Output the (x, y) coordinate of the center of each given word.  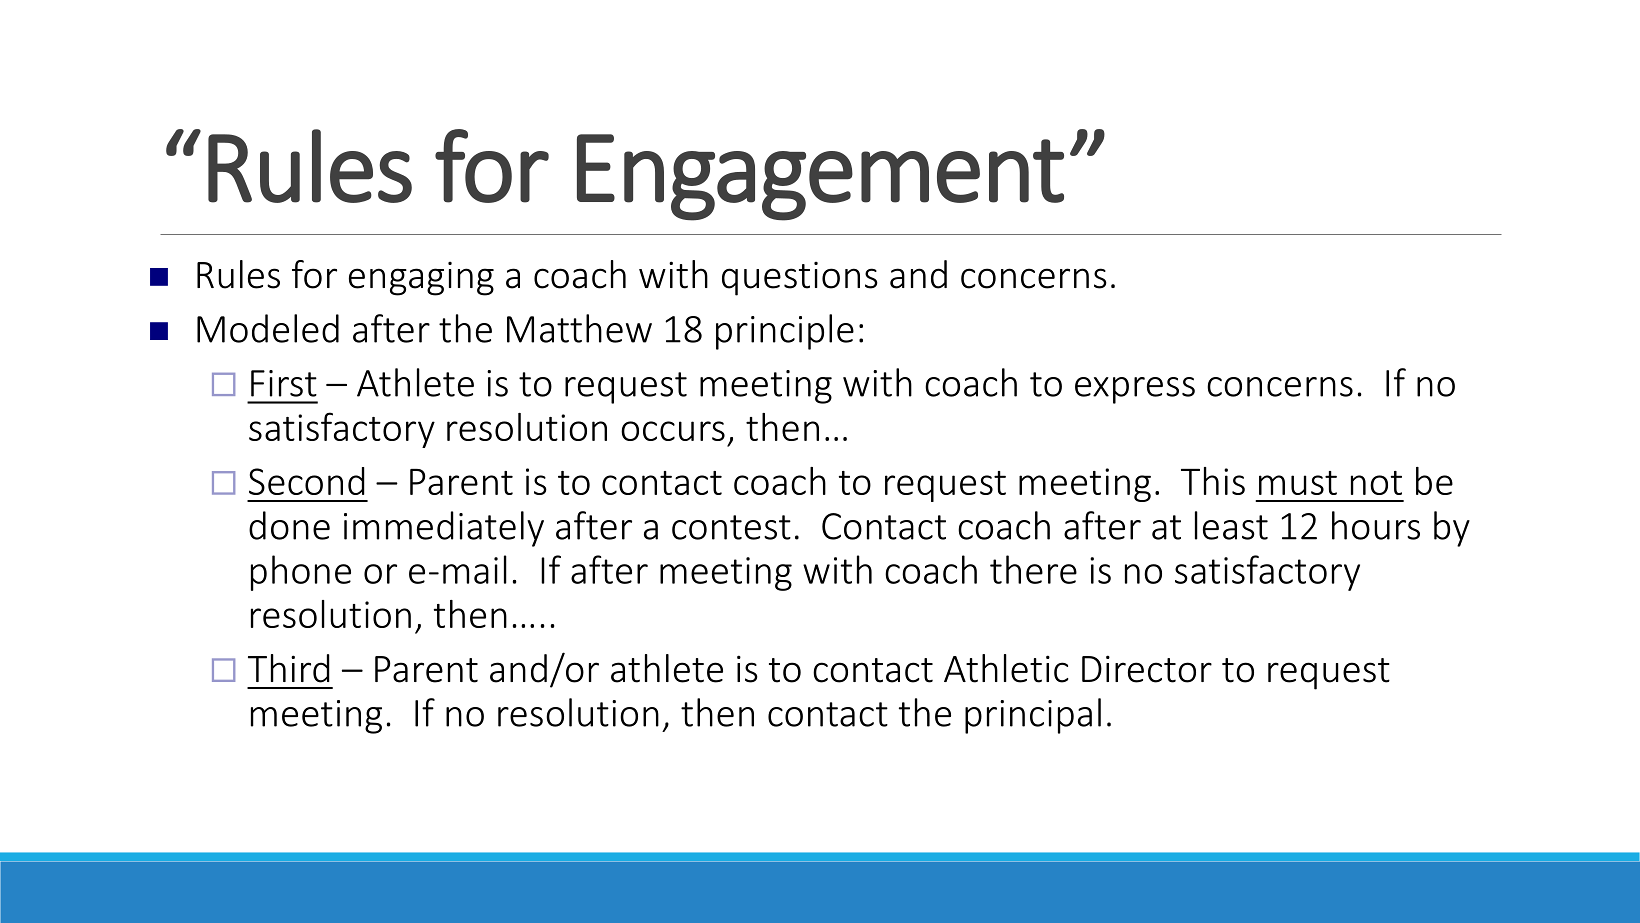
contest (731, 527)
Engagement (820, 177)
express (1135, 390)
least (1231, 525)
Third (289, 668)
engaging (421, 279)
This (1213, 481)
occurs (673, 431)
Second (307, 481)
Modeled (268, 328)
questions (800, 279)
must (1298, 483)
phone (301, 573)
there (1033, 569)
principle (785, 332)
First (284, 383)
